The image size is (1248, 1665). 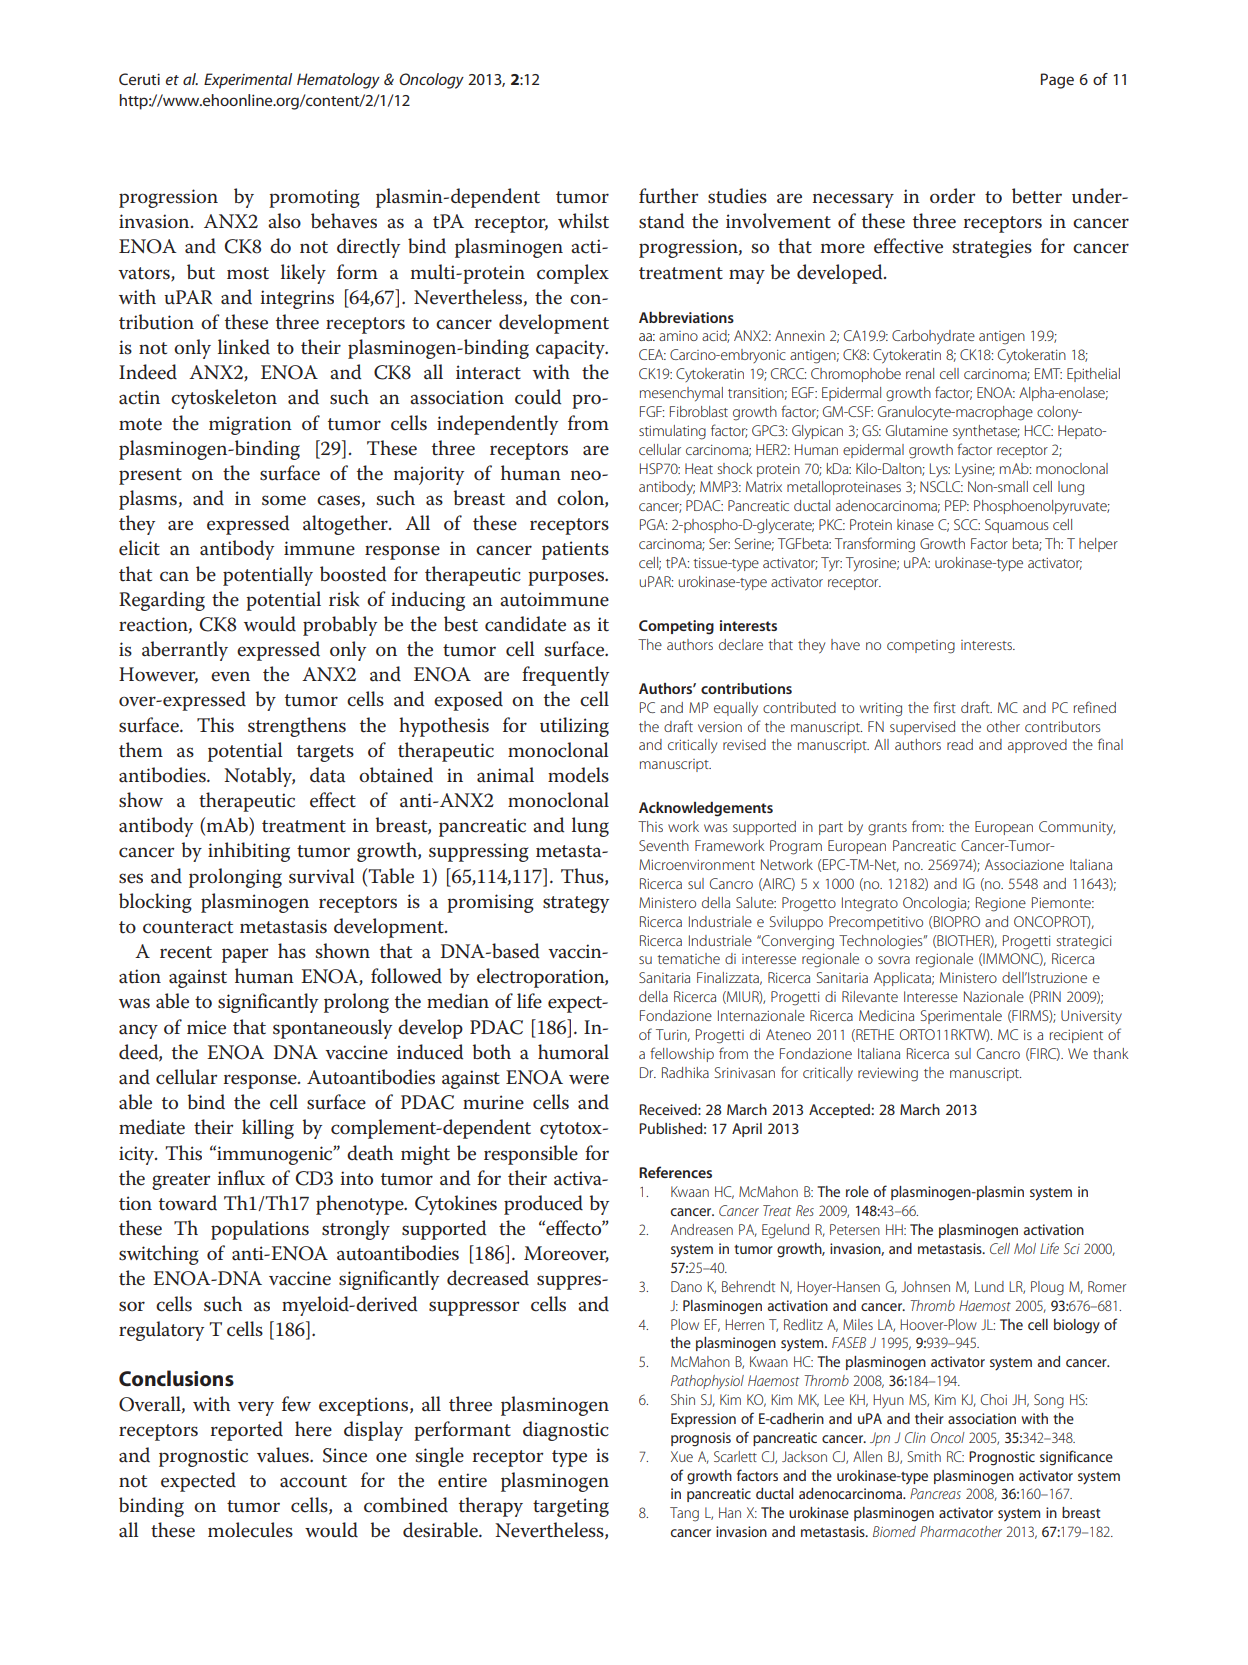 I want to click on values, so click(x=284, y=1455).
